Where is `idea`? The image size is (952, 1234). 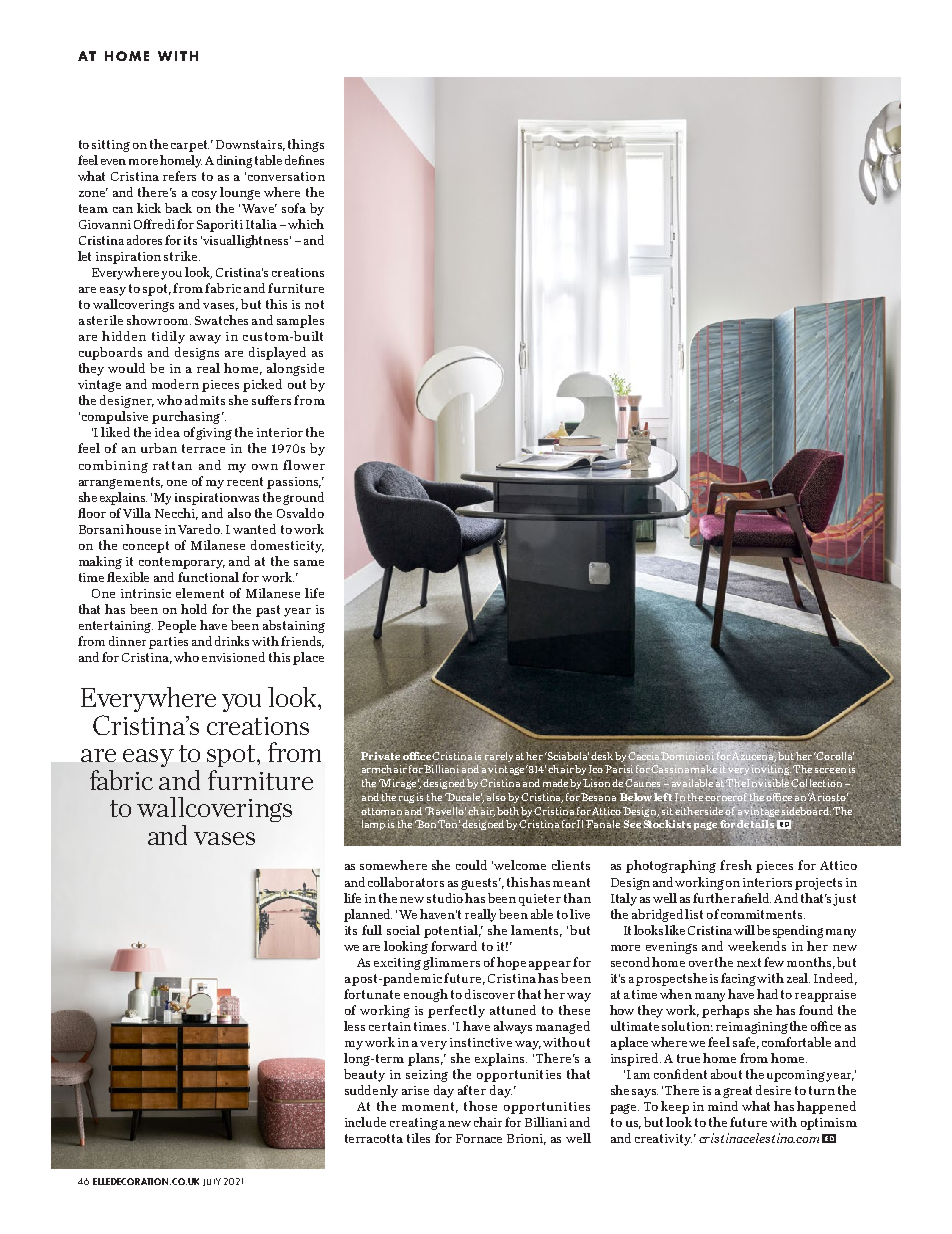 idea is located at coordinates (167, 432).
